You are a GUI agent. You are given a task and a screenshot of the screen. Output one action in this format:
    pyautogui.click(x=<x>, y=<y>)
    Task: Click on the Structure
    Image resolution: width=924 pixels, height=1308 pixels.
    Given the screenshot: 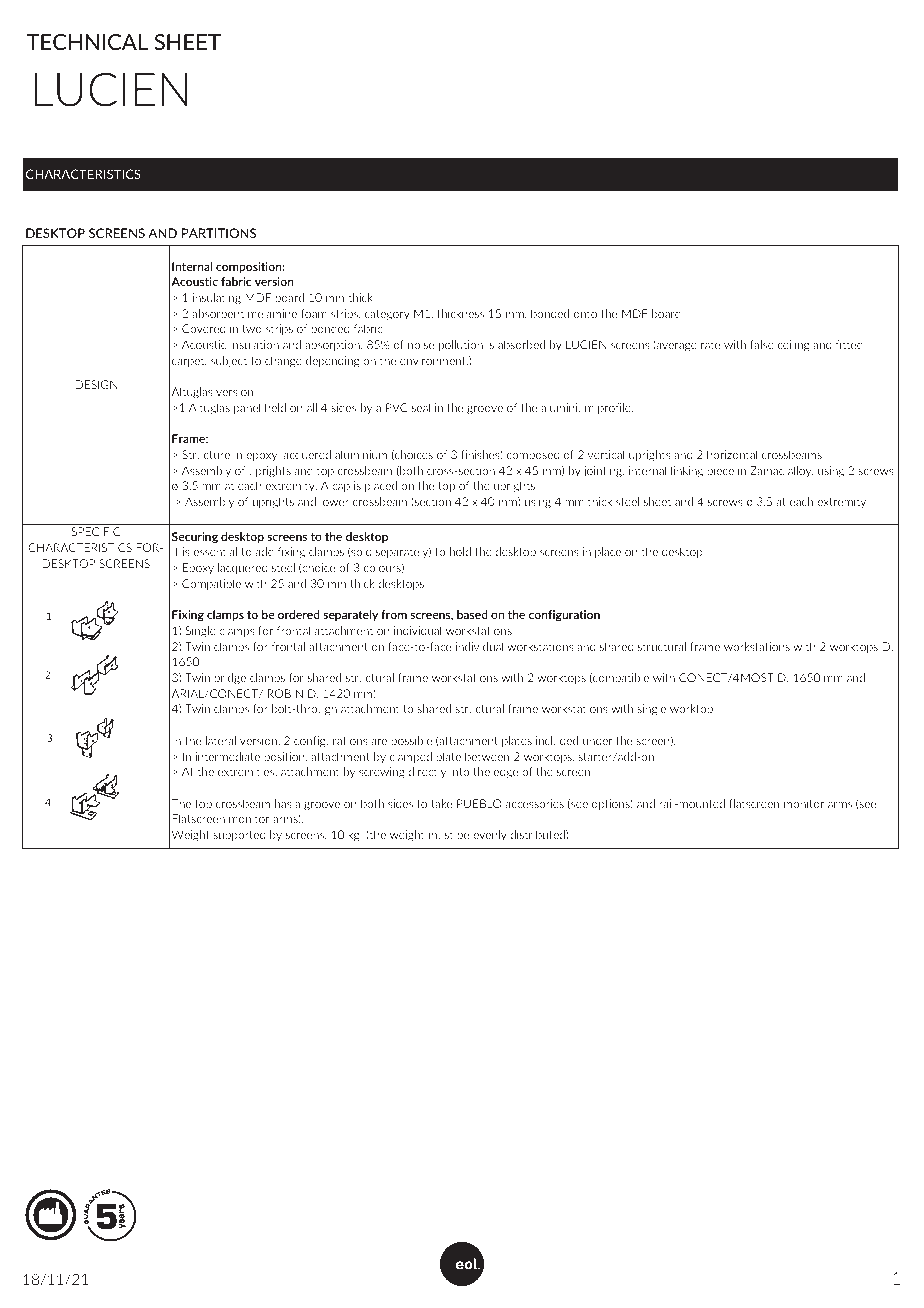 What is the action you would take?
    pyautogui.click(x=206, y=454)
